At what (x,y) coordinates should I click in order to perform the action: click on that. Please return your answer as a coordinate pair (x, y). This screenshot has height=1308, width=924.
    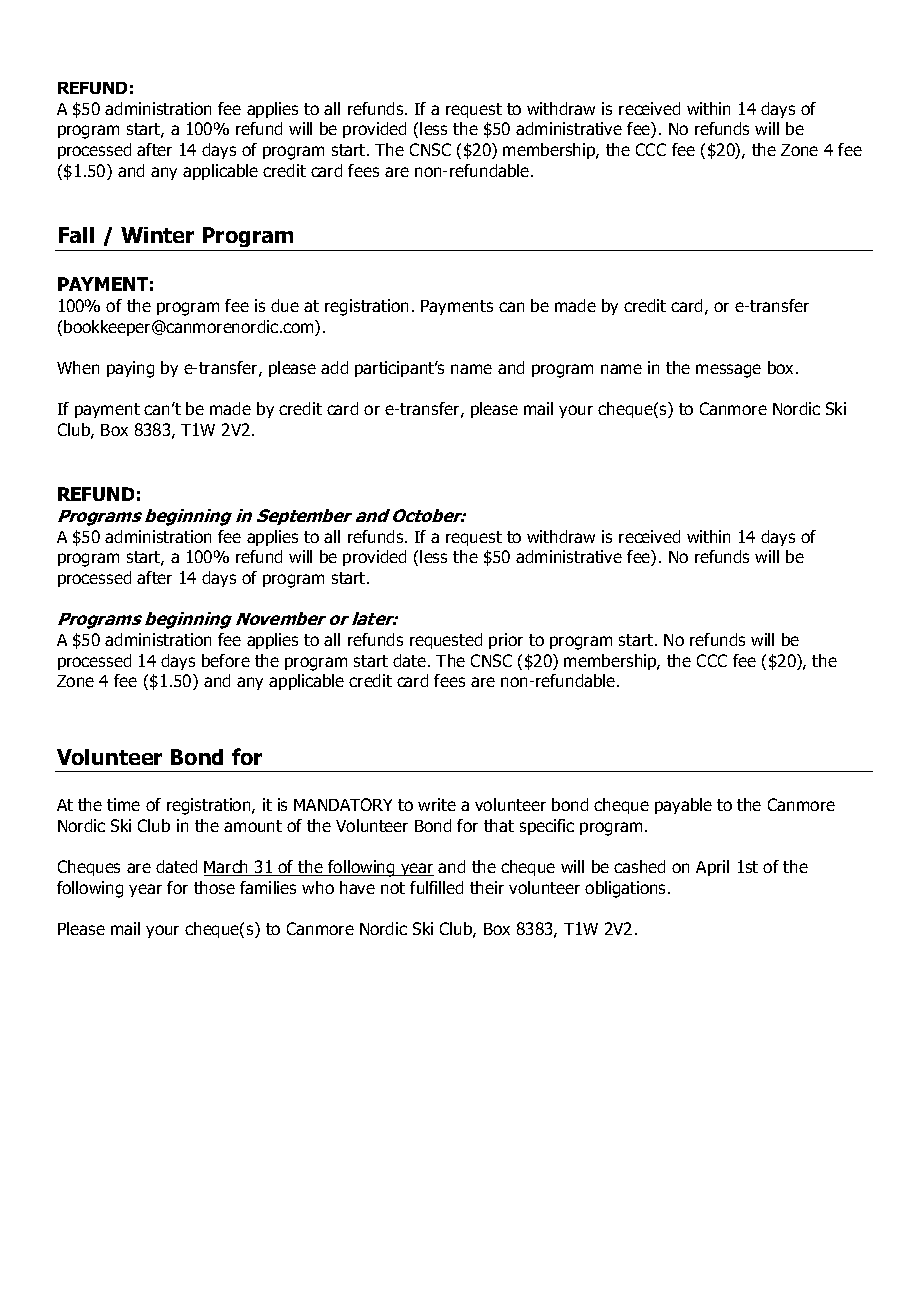
    Looking at the image, I should click on (499, 825).
